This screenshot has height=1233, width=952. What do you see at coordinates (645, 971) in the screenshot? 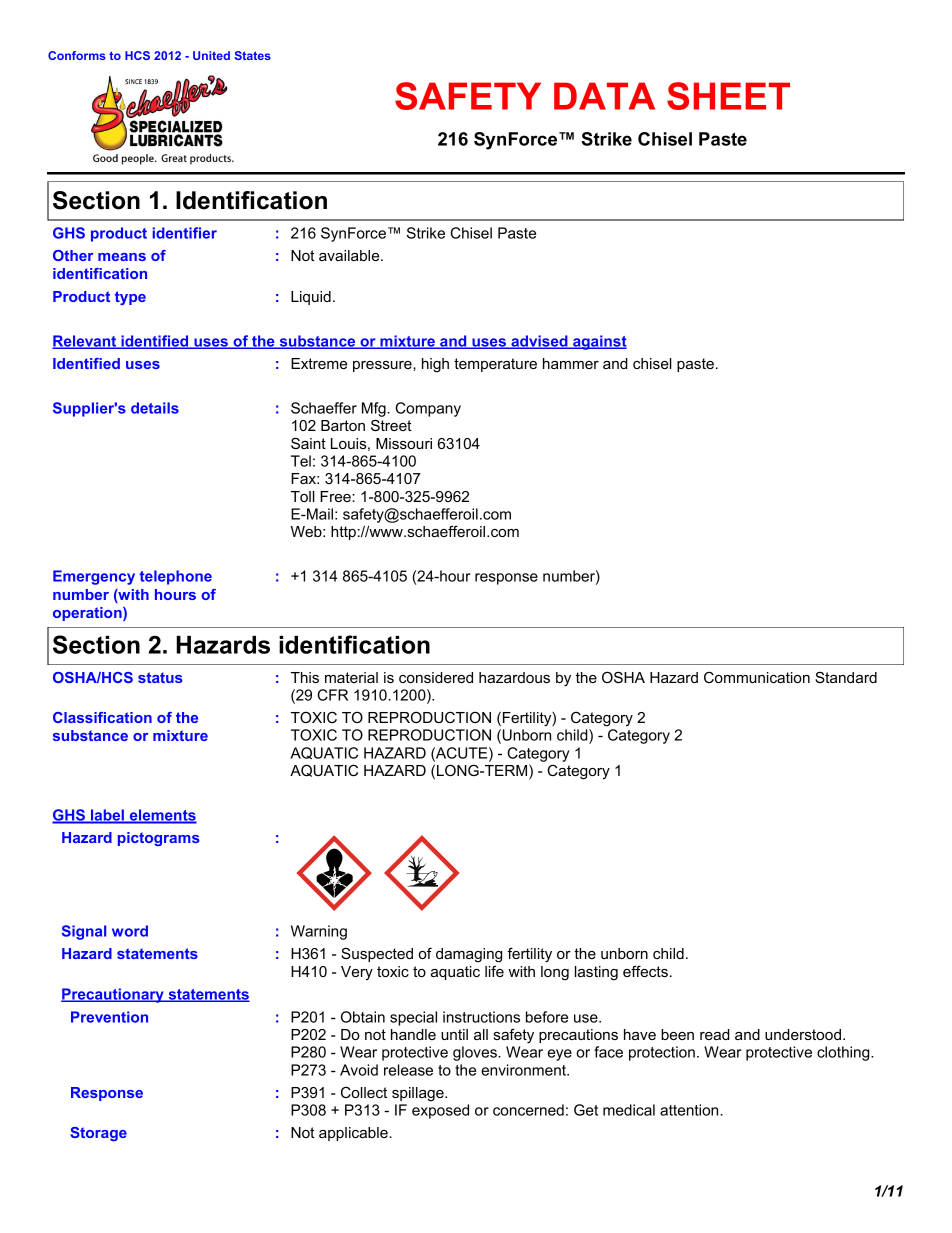
I see `effects` at bounding box center [645, 971].
